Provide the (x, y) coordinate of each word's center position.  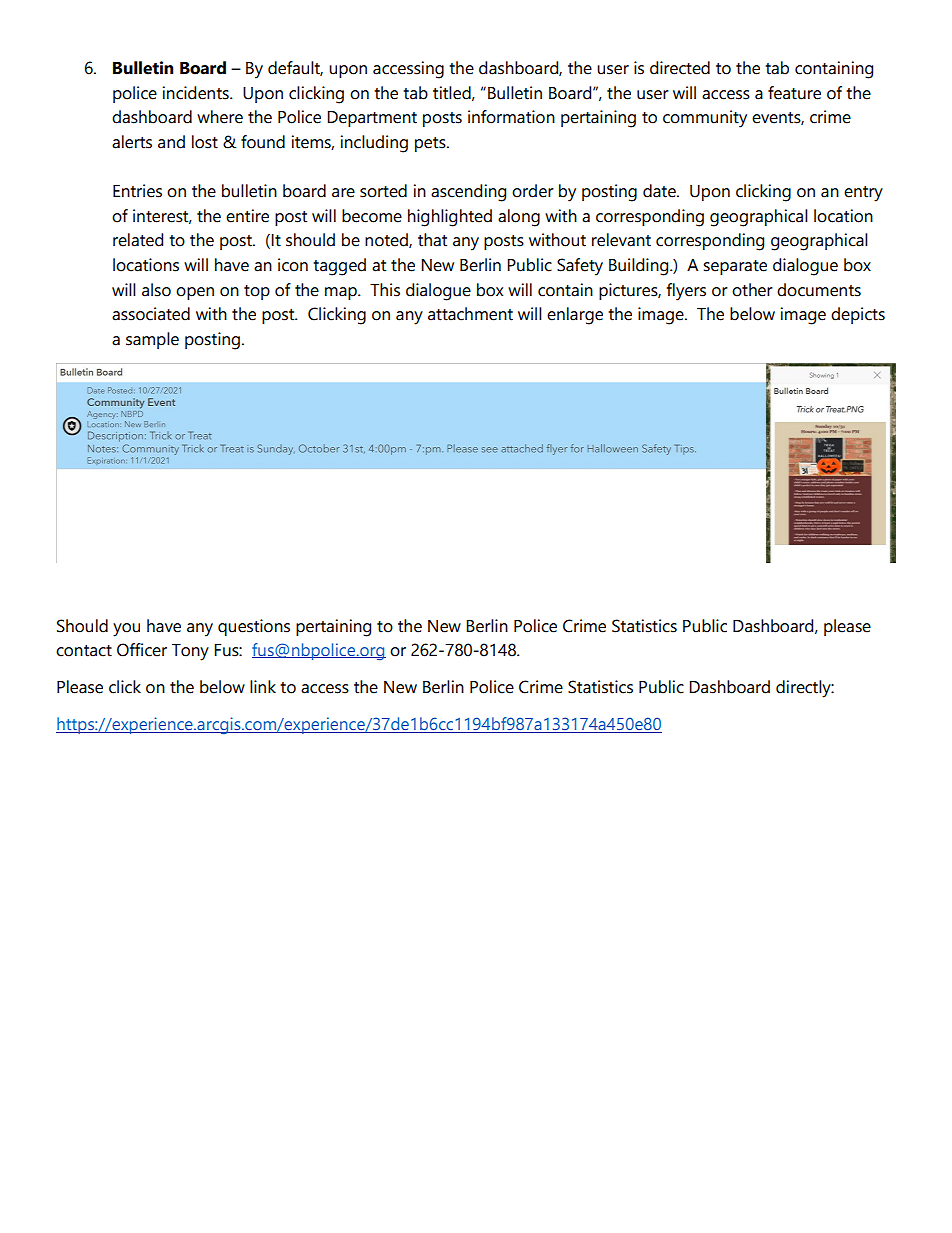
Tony (190, 652)
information (511, 117)
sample (152, 340)
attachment (470, 314)
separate (735, 267)
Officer (142, 650)
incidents (197, 93)
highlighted (450, 218)
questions (254, 627)
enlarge (575, 316)
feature (794, 93)
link (263, 686)
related (138, 240)
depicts (858, 315)
